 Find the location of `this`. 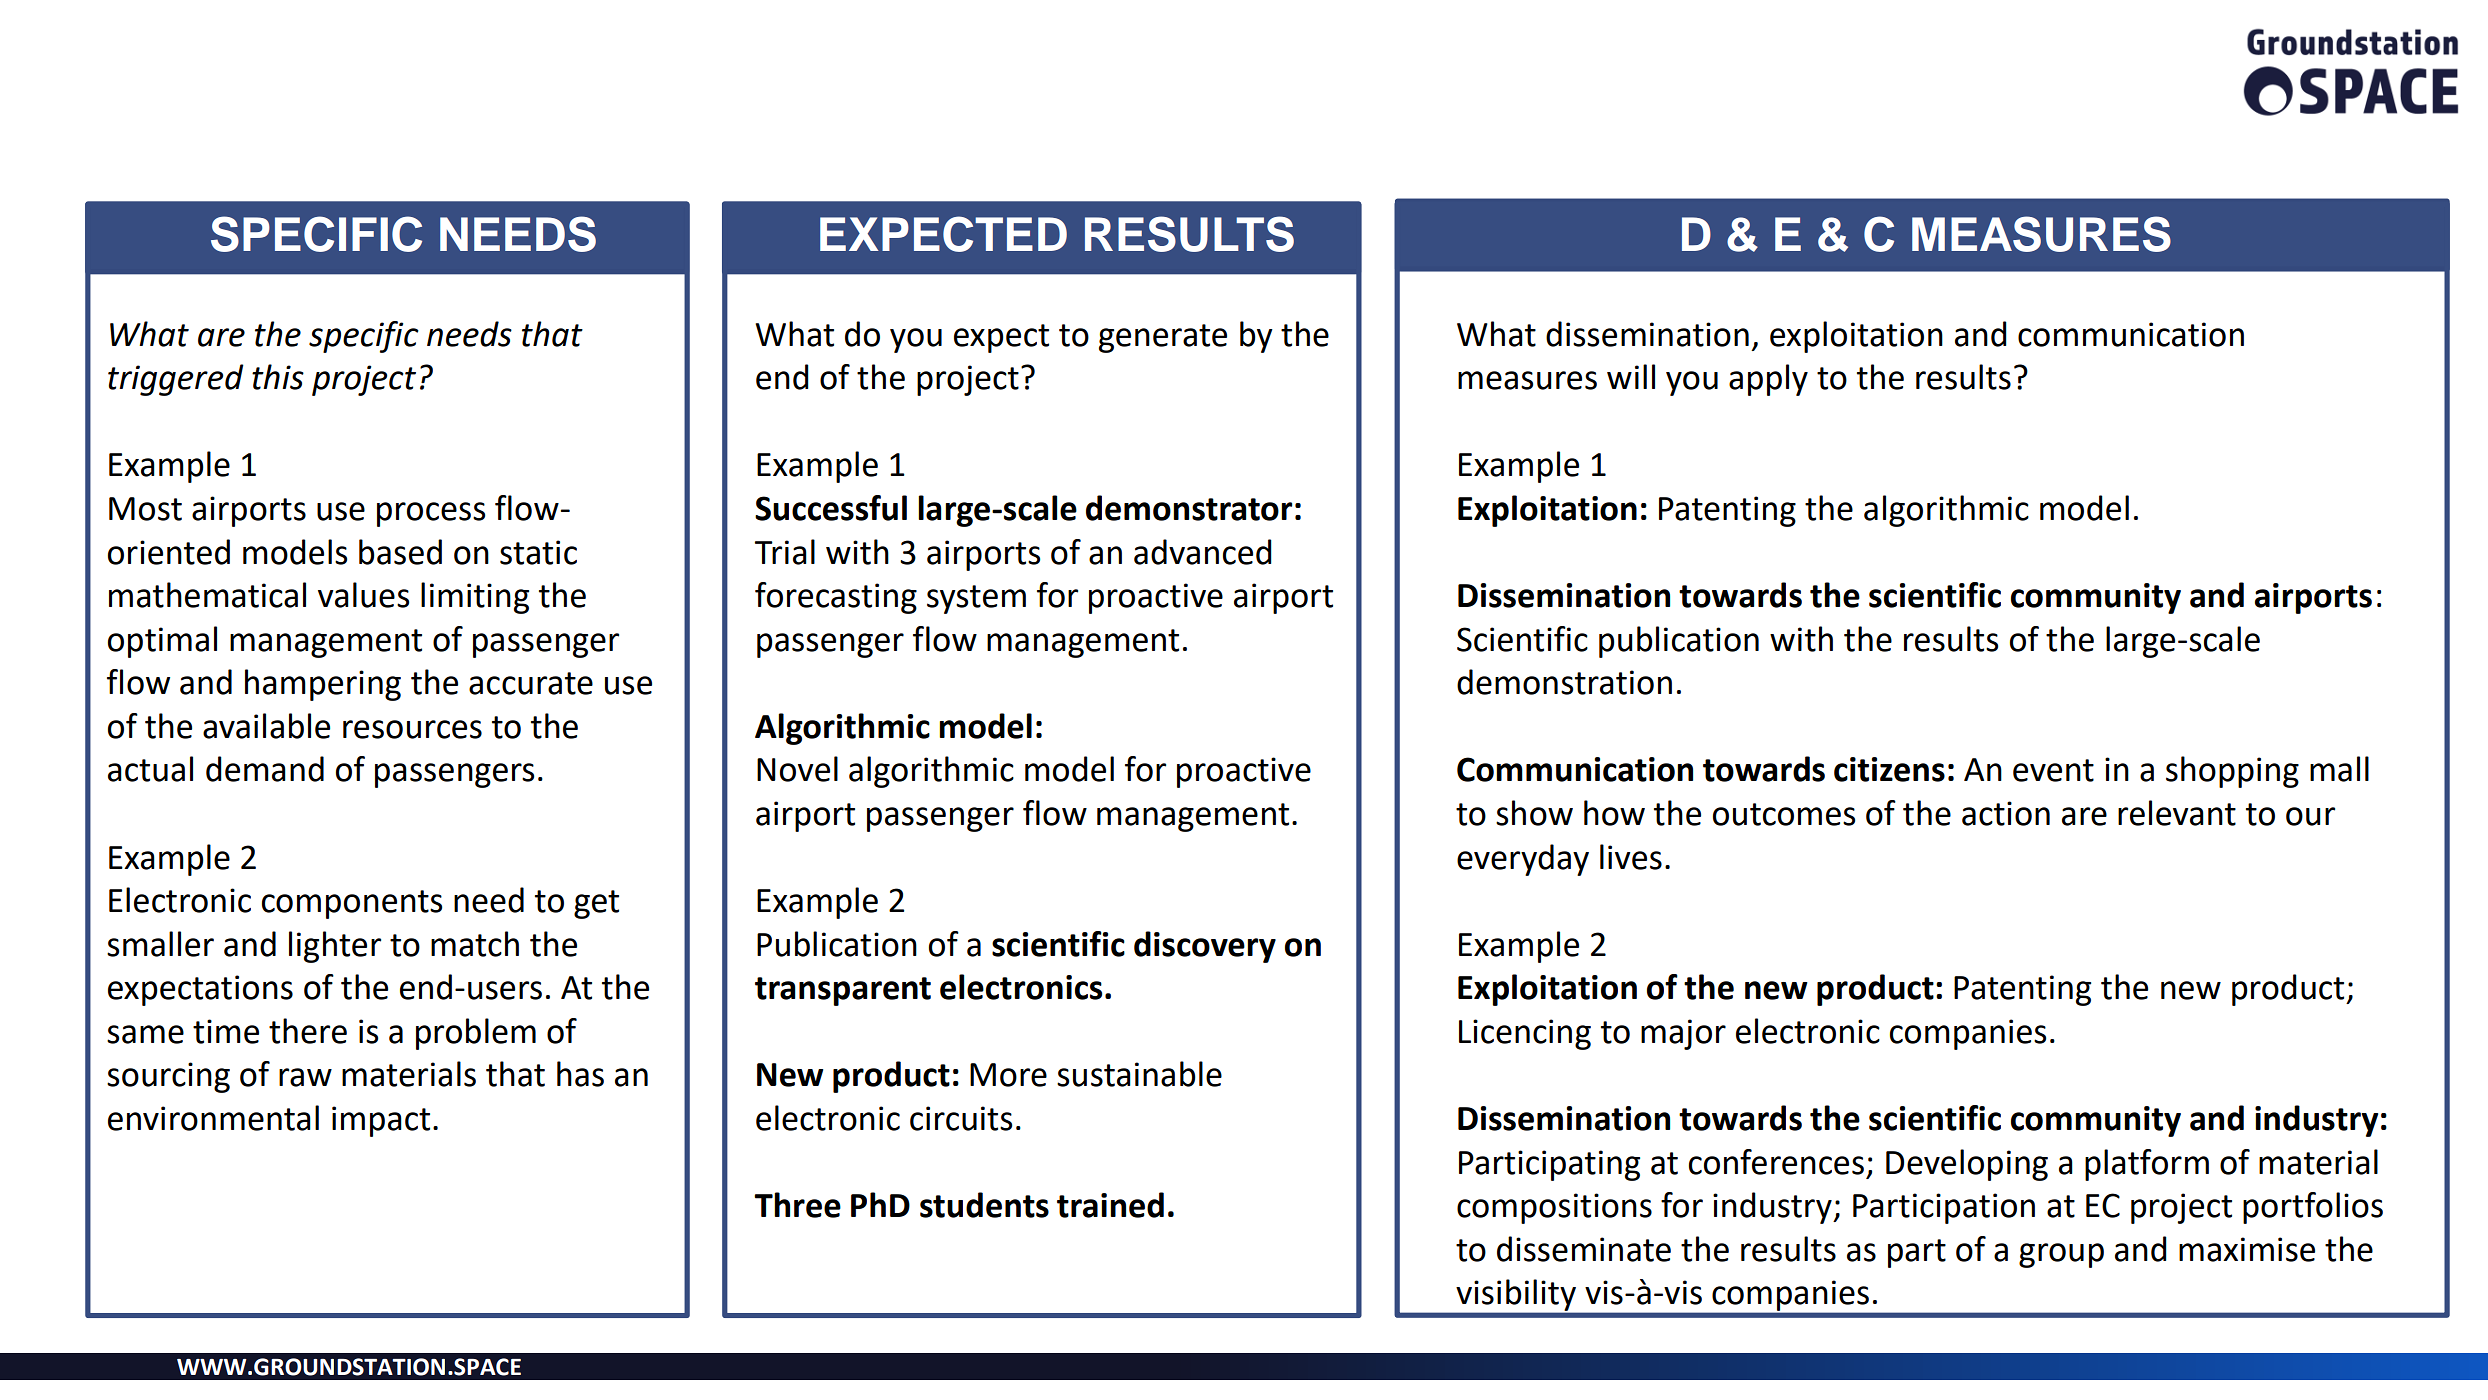

this is located at coordinates (278, 377).
